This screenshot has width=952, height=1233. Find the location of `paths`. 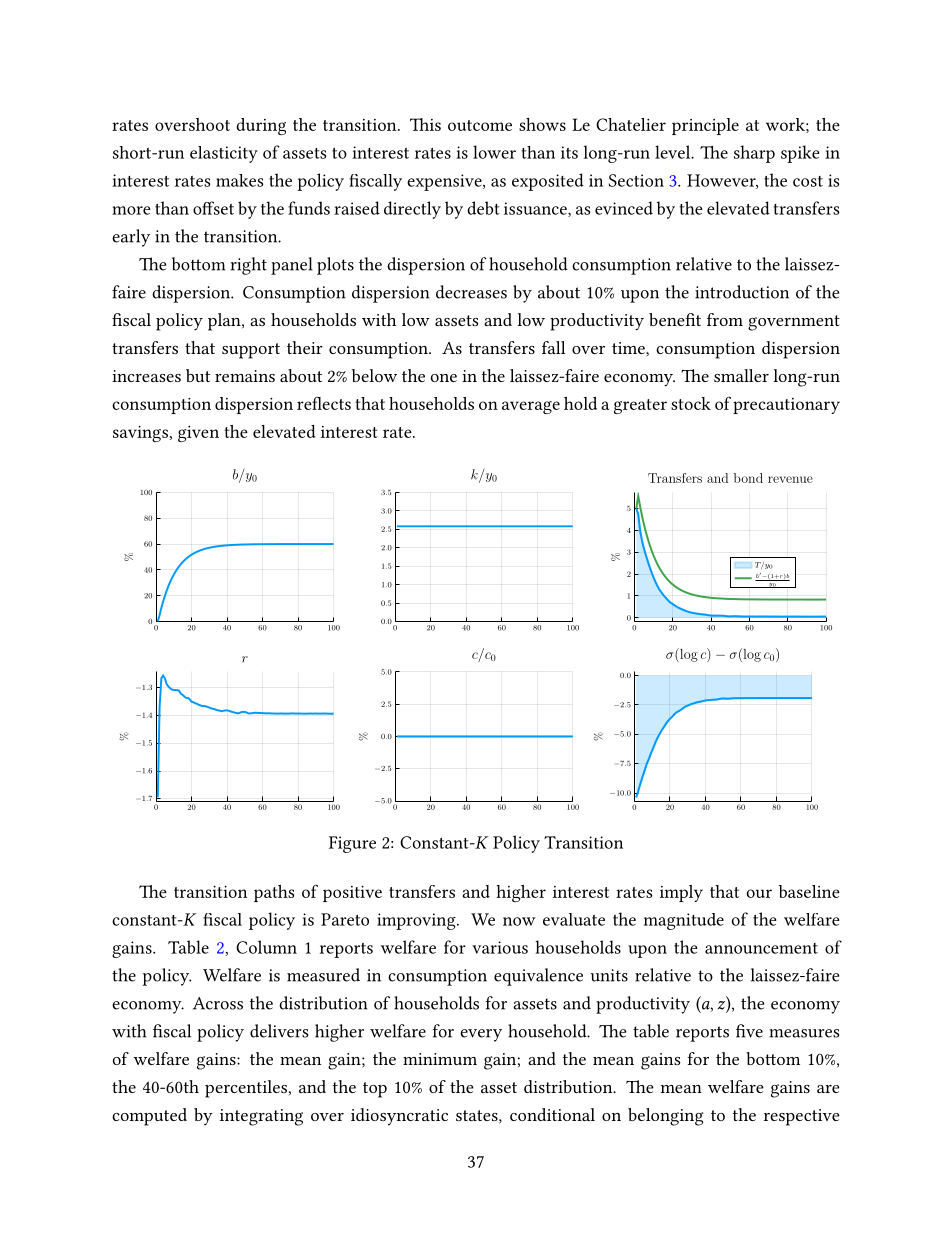

paths is located at coordinates (274, 893).
